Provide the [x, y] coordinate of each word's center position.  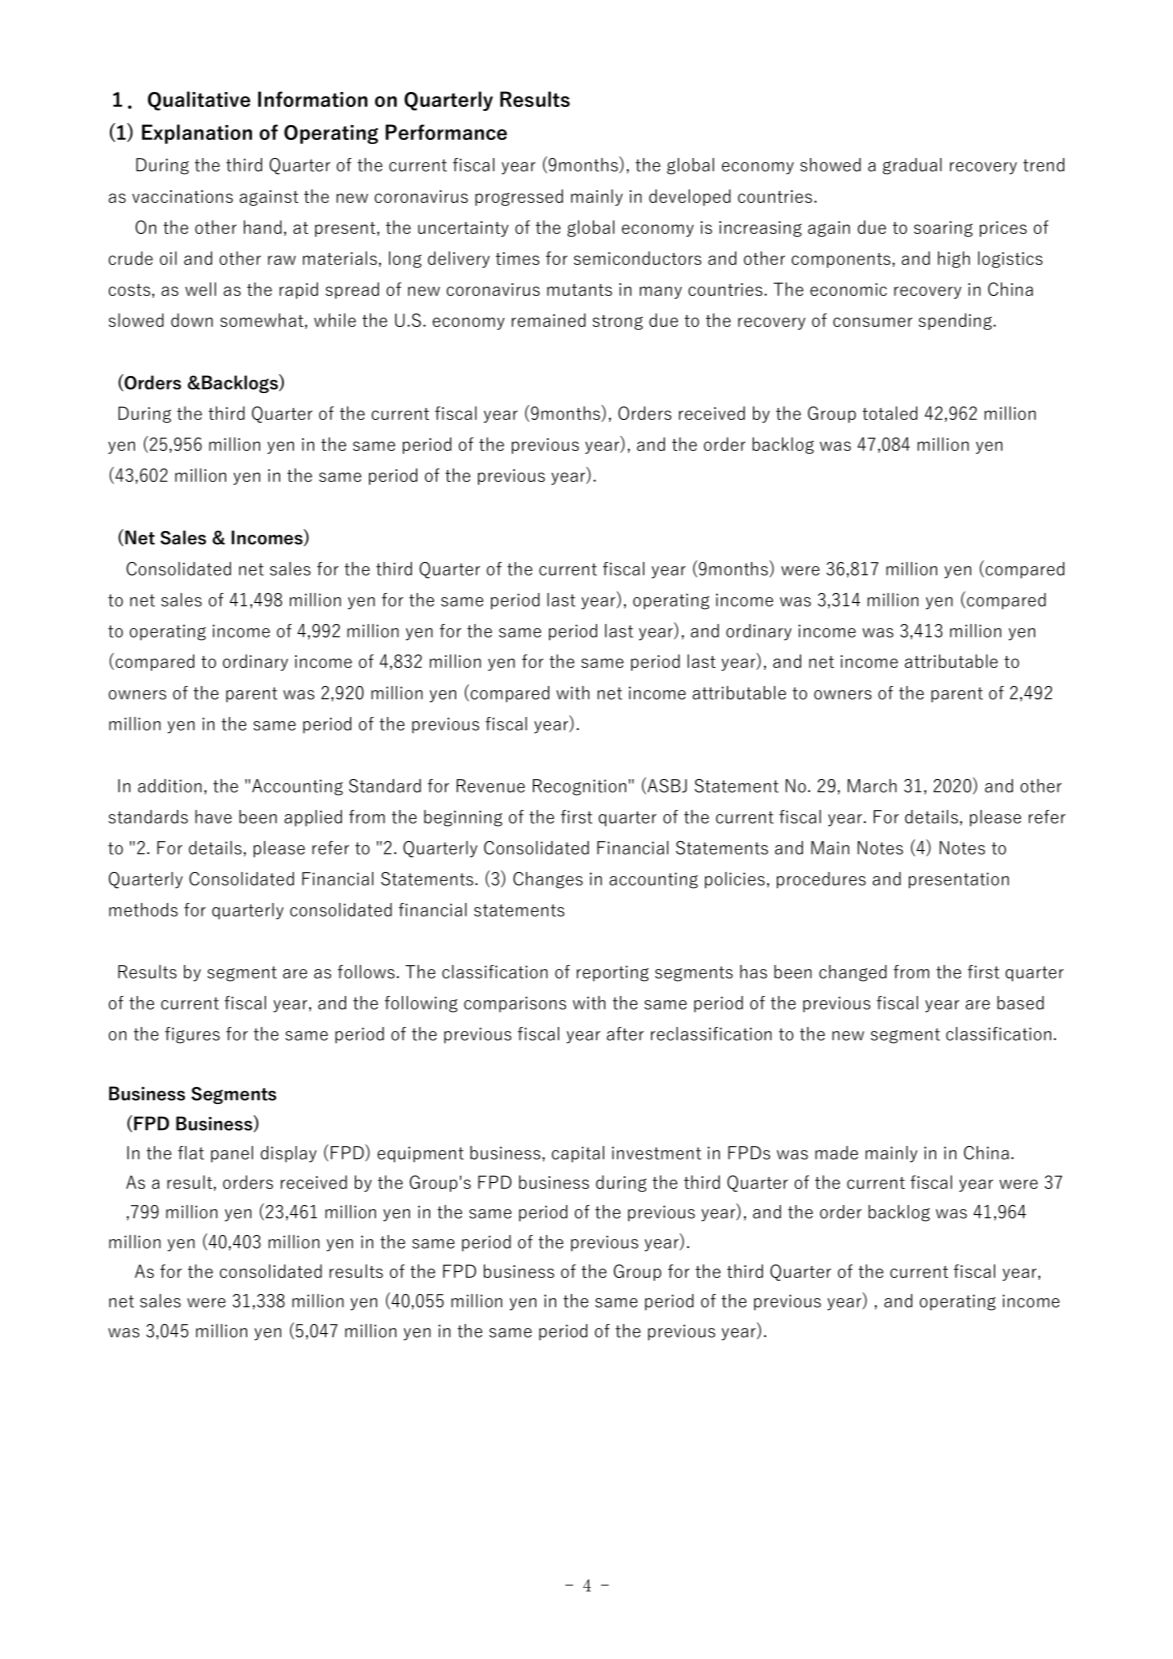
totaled [890, 413]
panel [232, 1154]
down [192, 320]
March [872, 786]
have [213, 817]
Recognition [579, 787]
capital [578, 1154]
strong [618, 322]
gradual [912, 166]
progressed [519, 197]
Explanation [197, 134]
